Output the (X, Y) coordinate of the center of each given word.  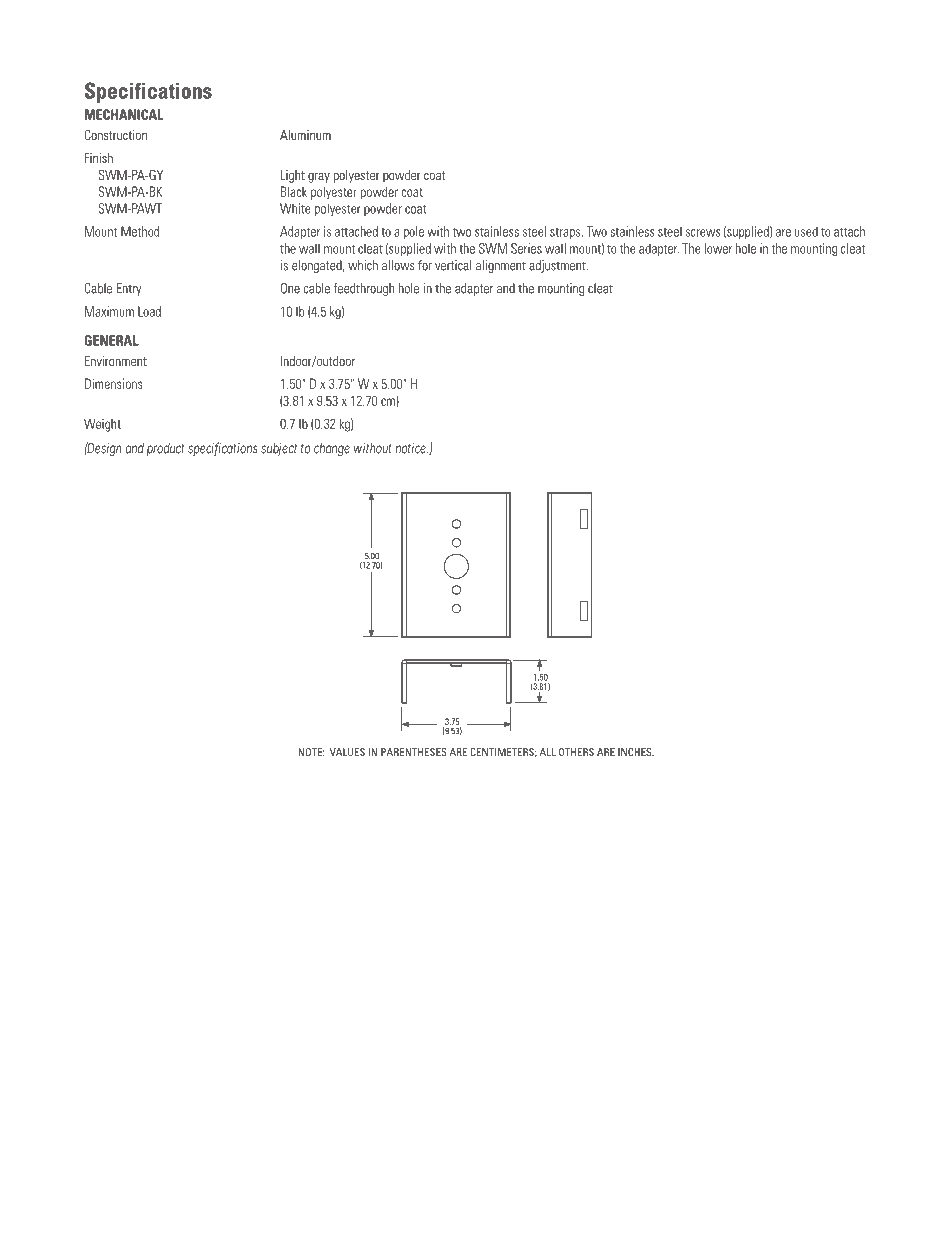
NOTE (311, 752)
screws (703, 233)
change (332, 450)
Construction (115, 134)
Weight (102, 425)
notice (412, 449)
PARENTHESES (414, 752)
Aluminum (305, 135)
